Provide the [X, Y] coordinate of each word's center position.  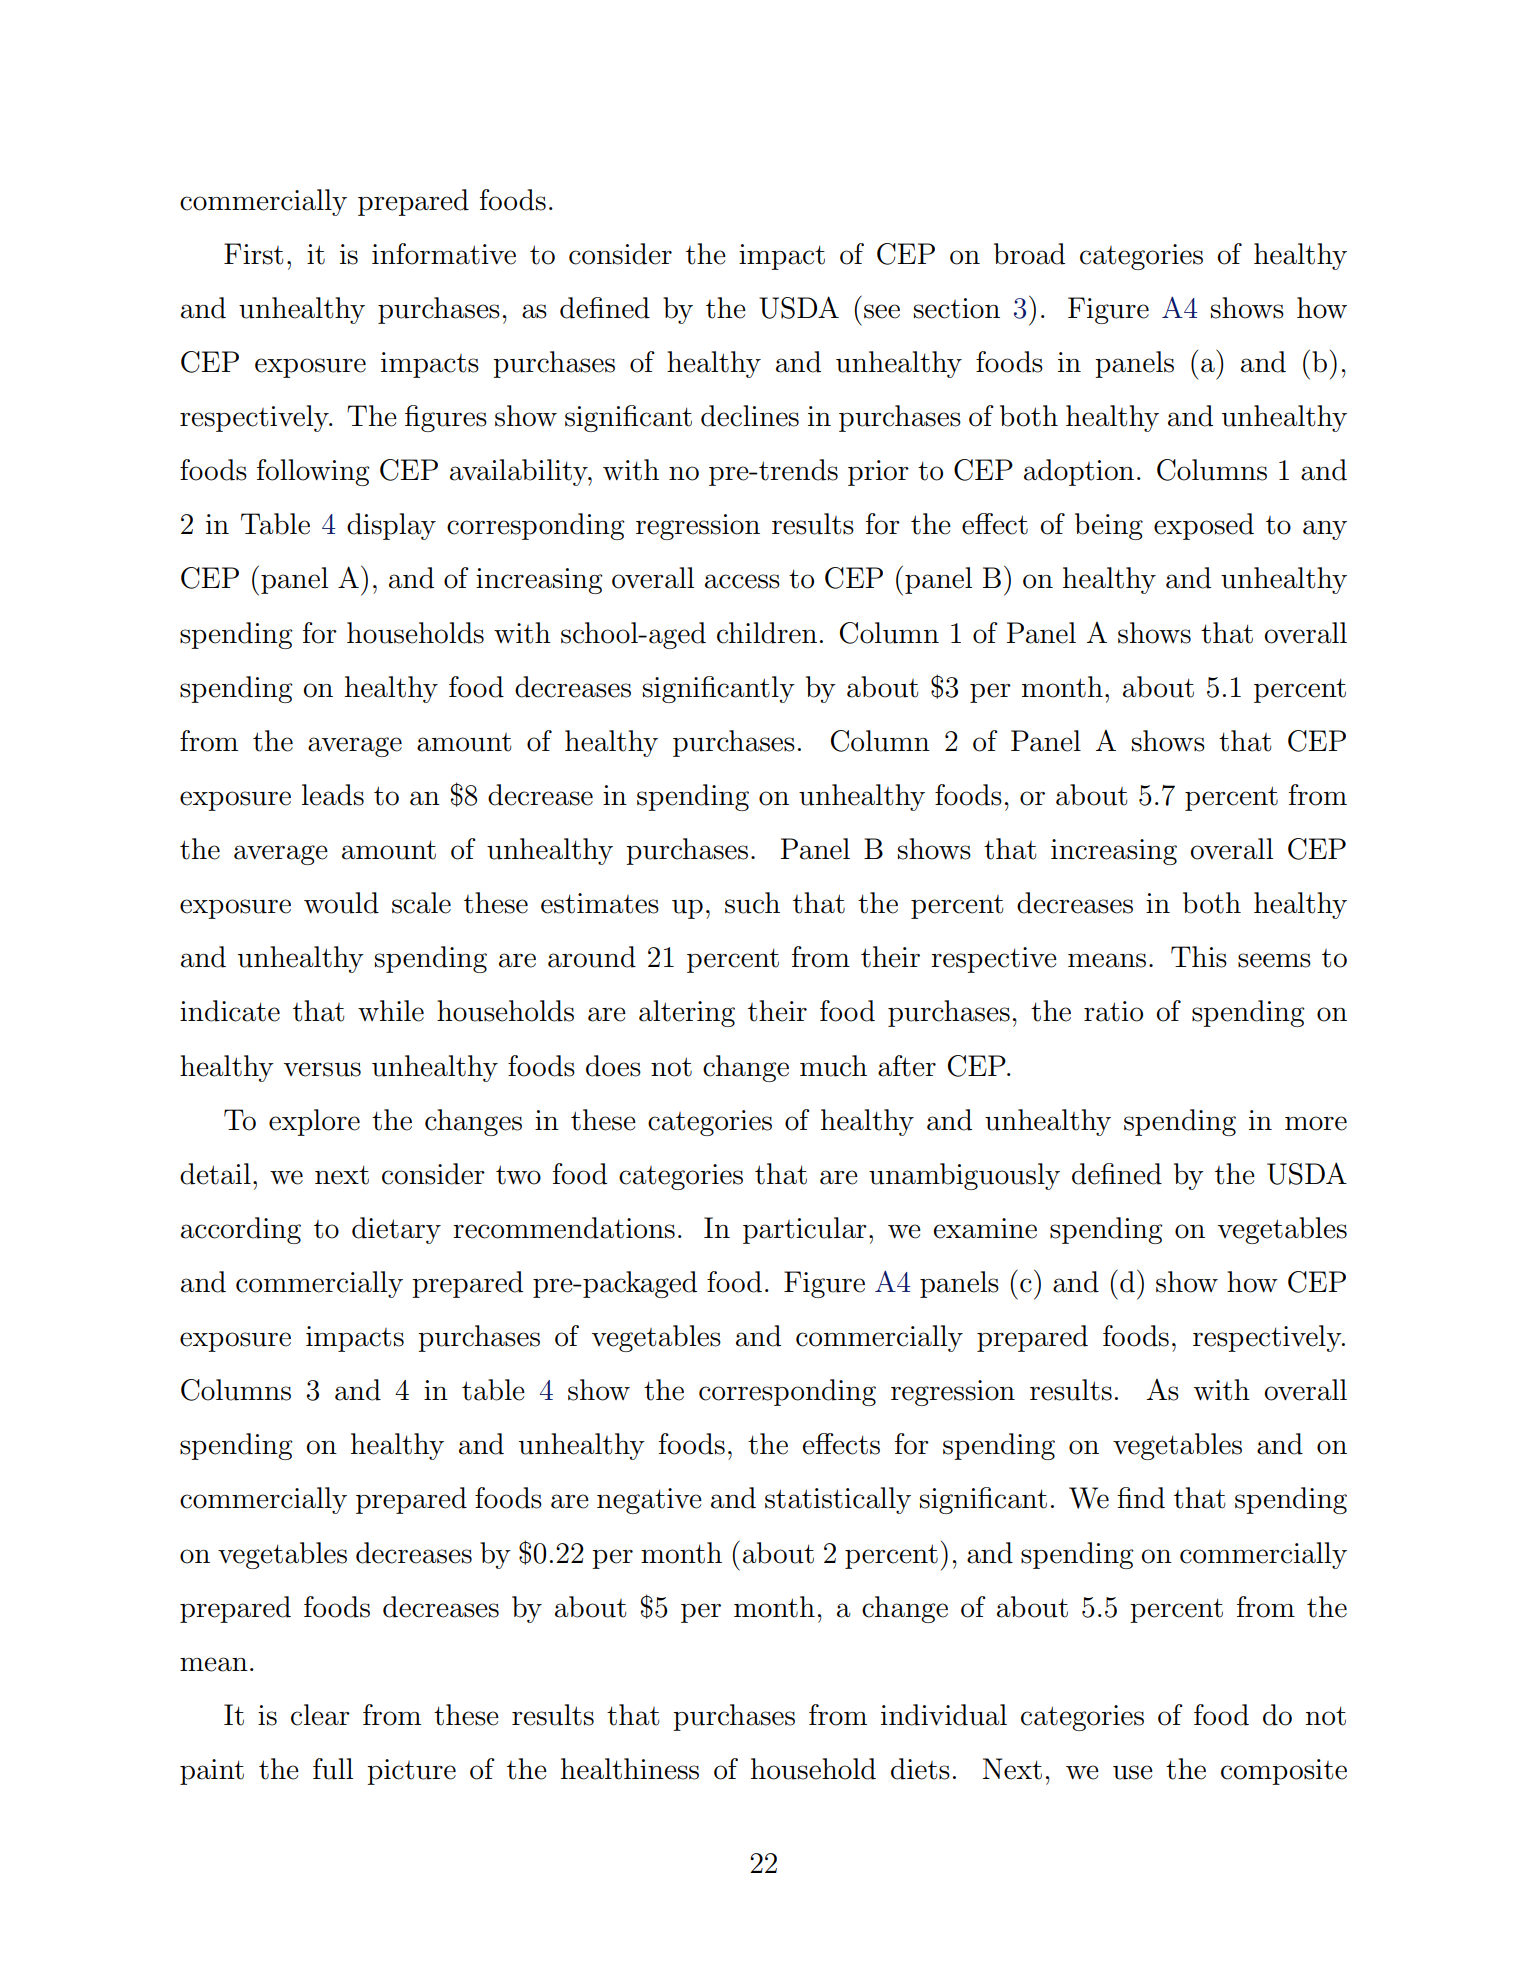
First [253, 254]
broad [1029, 254]
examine [985, 1228]
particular [805, 1230]
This [1199, 957]
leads [333, 795]
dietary [396, 1230]
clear [320, 1715]
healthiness [630, 1769]
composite [1284, 1772]
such [752, 903]
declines [750, 416]
